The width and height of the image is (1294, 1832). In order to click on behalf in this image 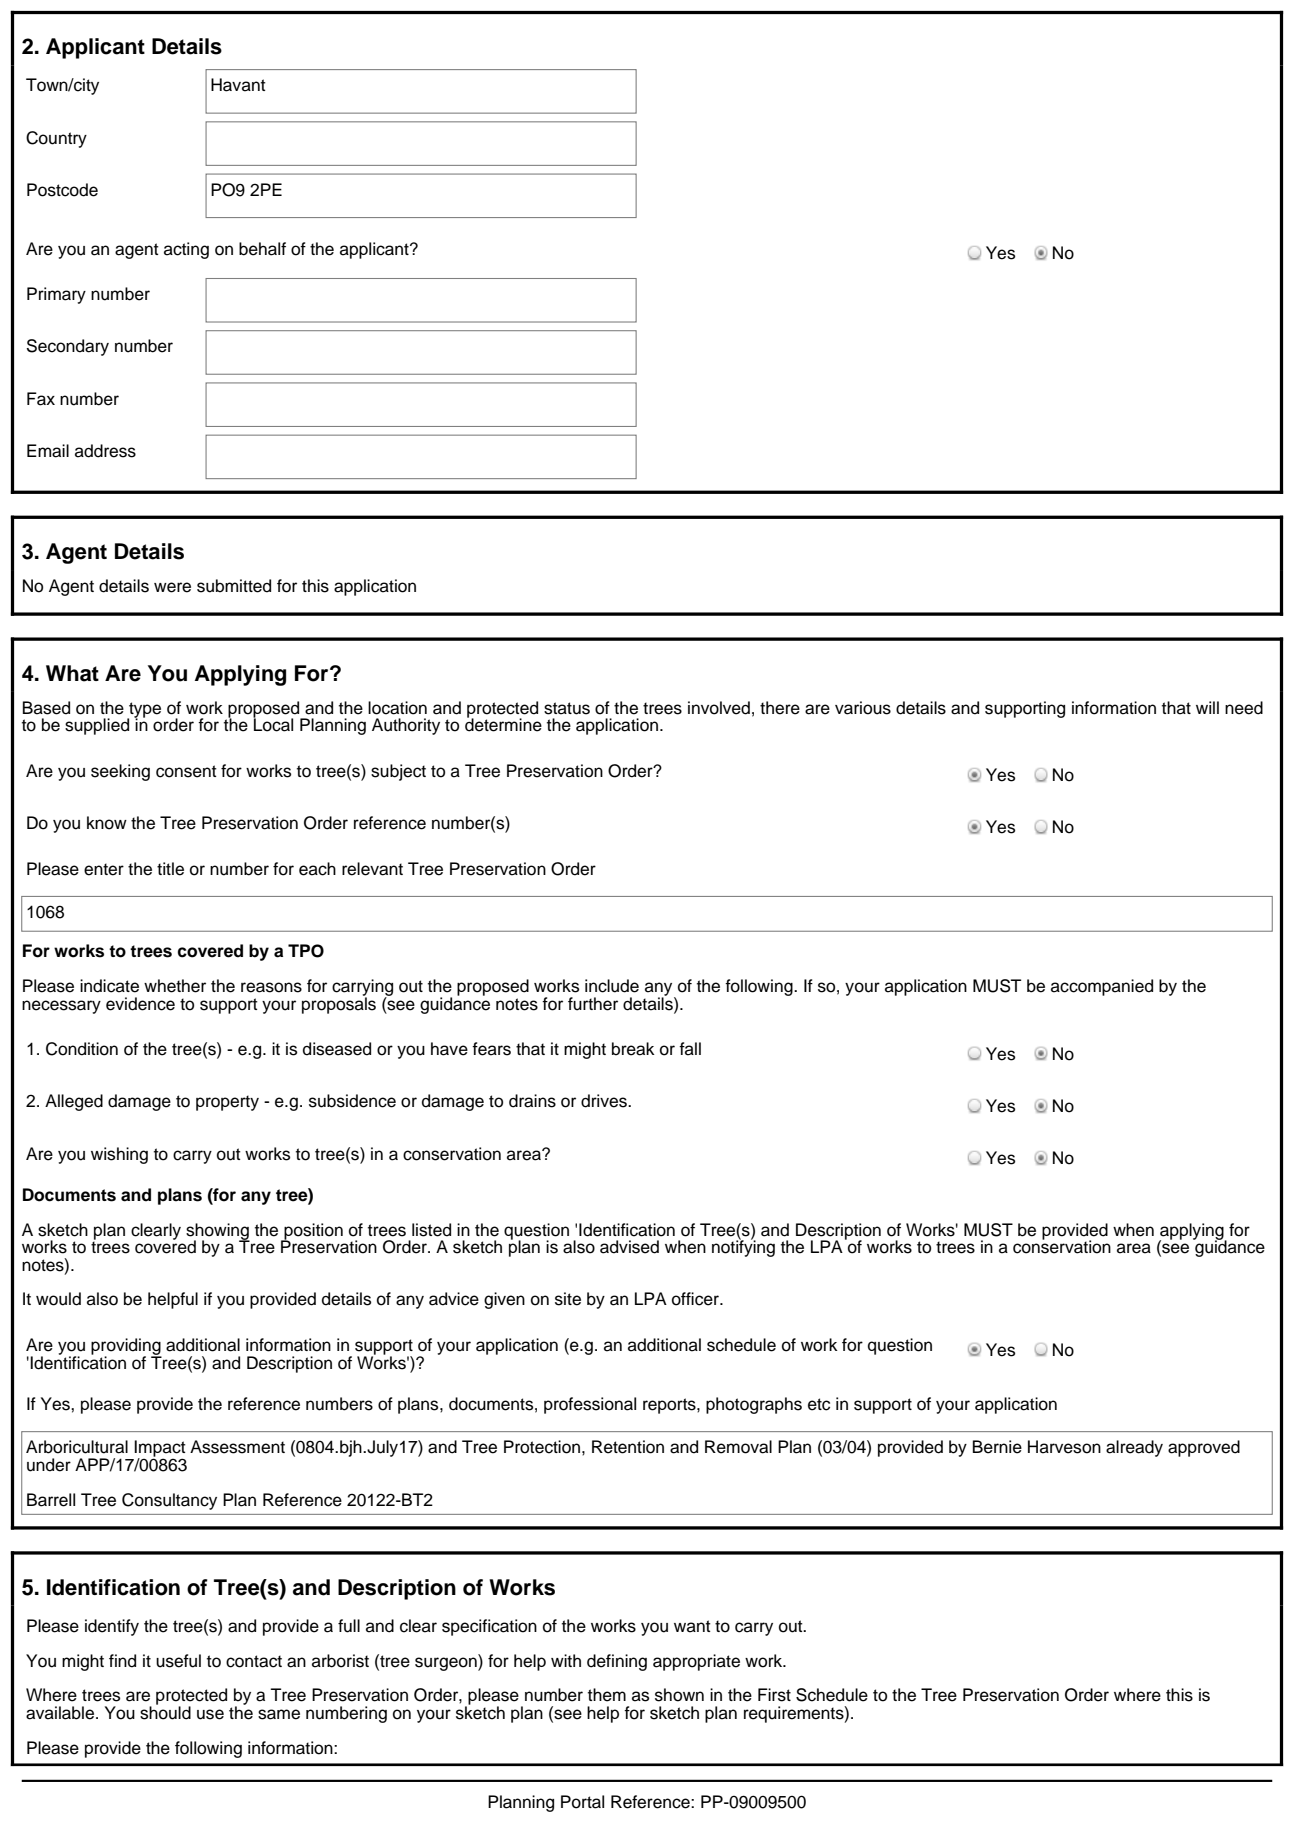, I will do `click(262, 249)`.
